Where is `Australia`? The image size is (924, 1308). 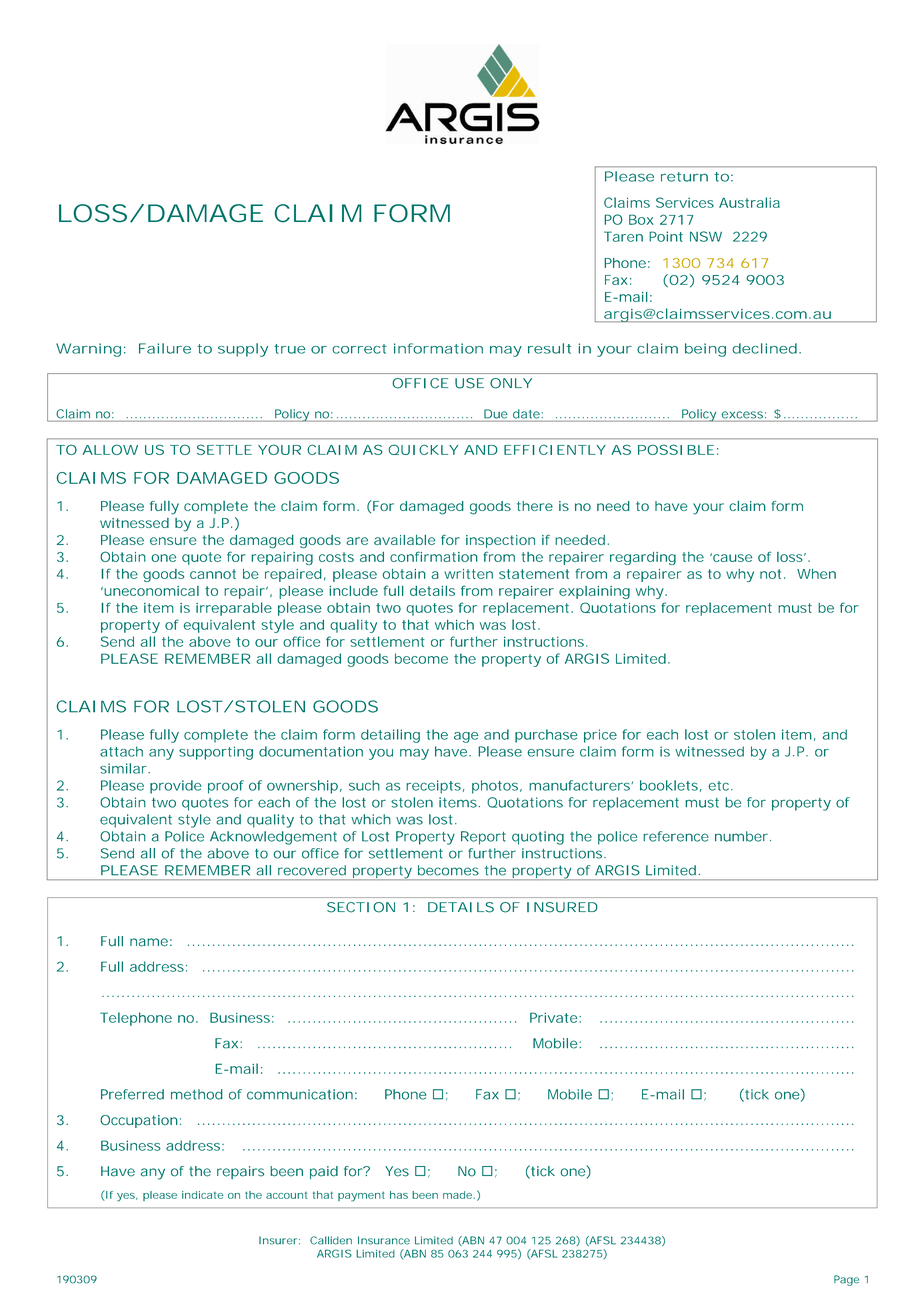
Australia is located at coordinates (749, 202).
